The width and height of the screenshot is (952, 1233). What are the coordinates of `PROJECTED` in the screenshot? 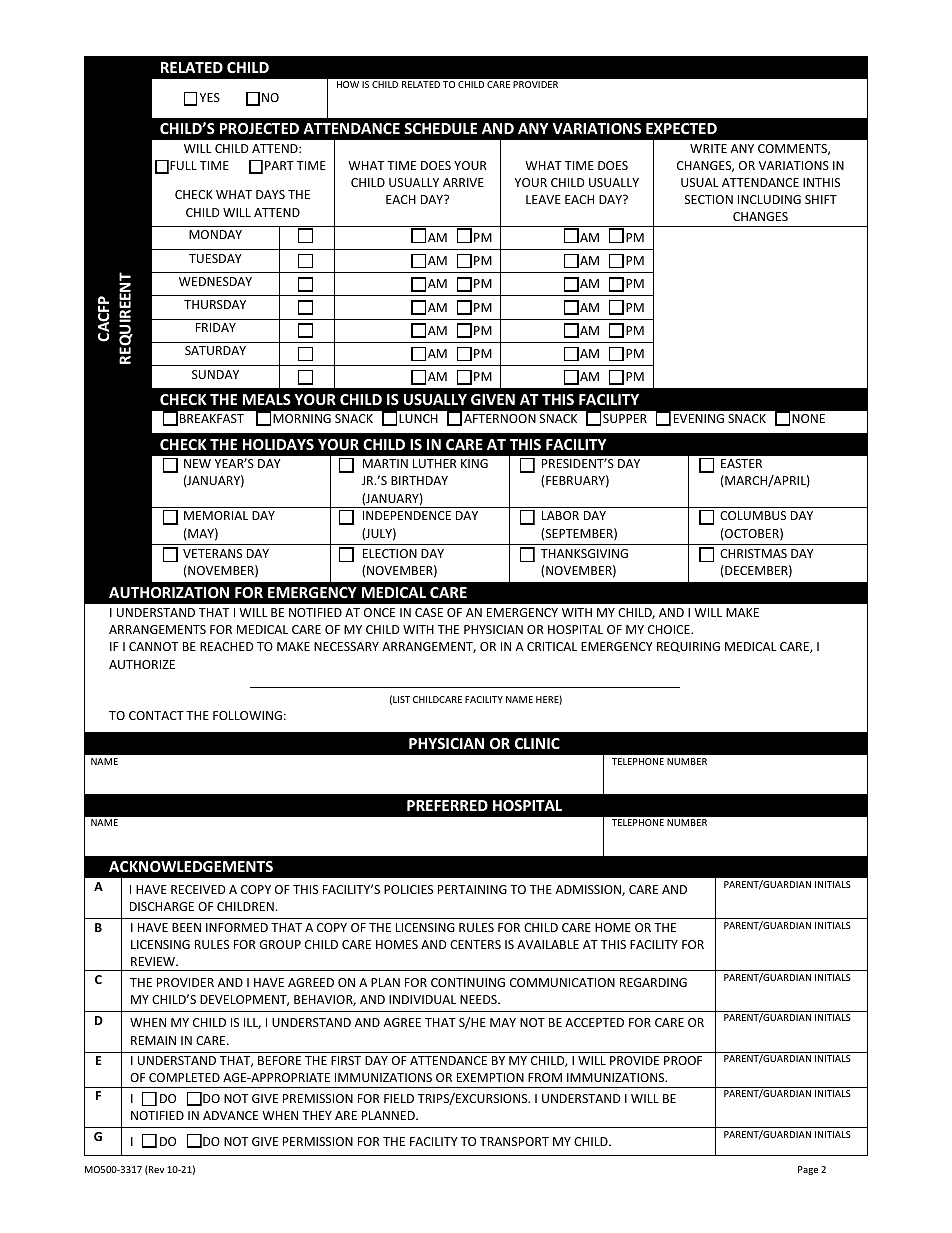 It's located at (259, 128).
